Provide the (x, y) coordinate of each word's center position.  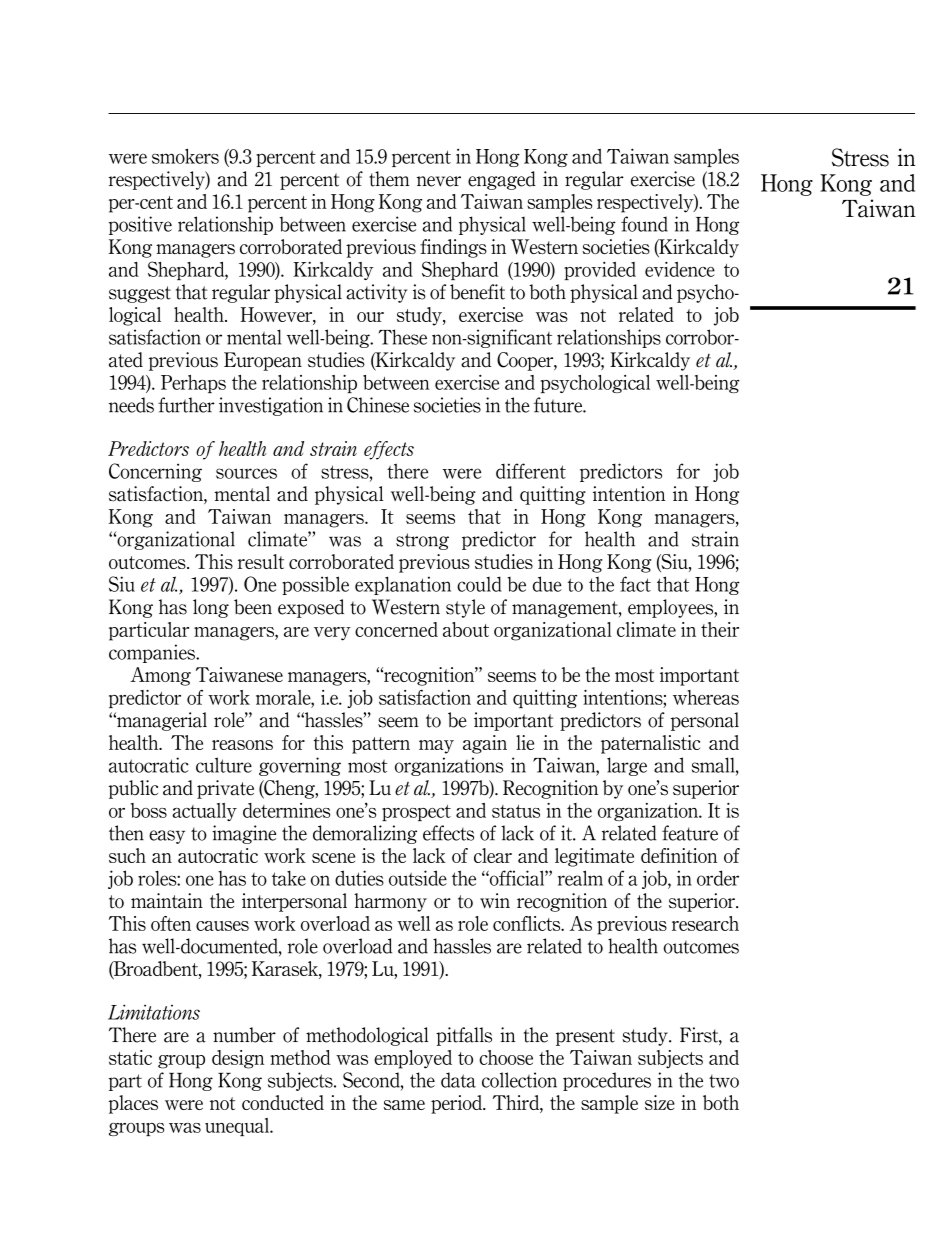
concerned (396, 629)
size (660, 1102)
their (720, 629)
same (404, 1105)
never (439, 181)
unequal (238, 1127)
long (211, 608)
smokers (185, 156)
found (644, 224)
